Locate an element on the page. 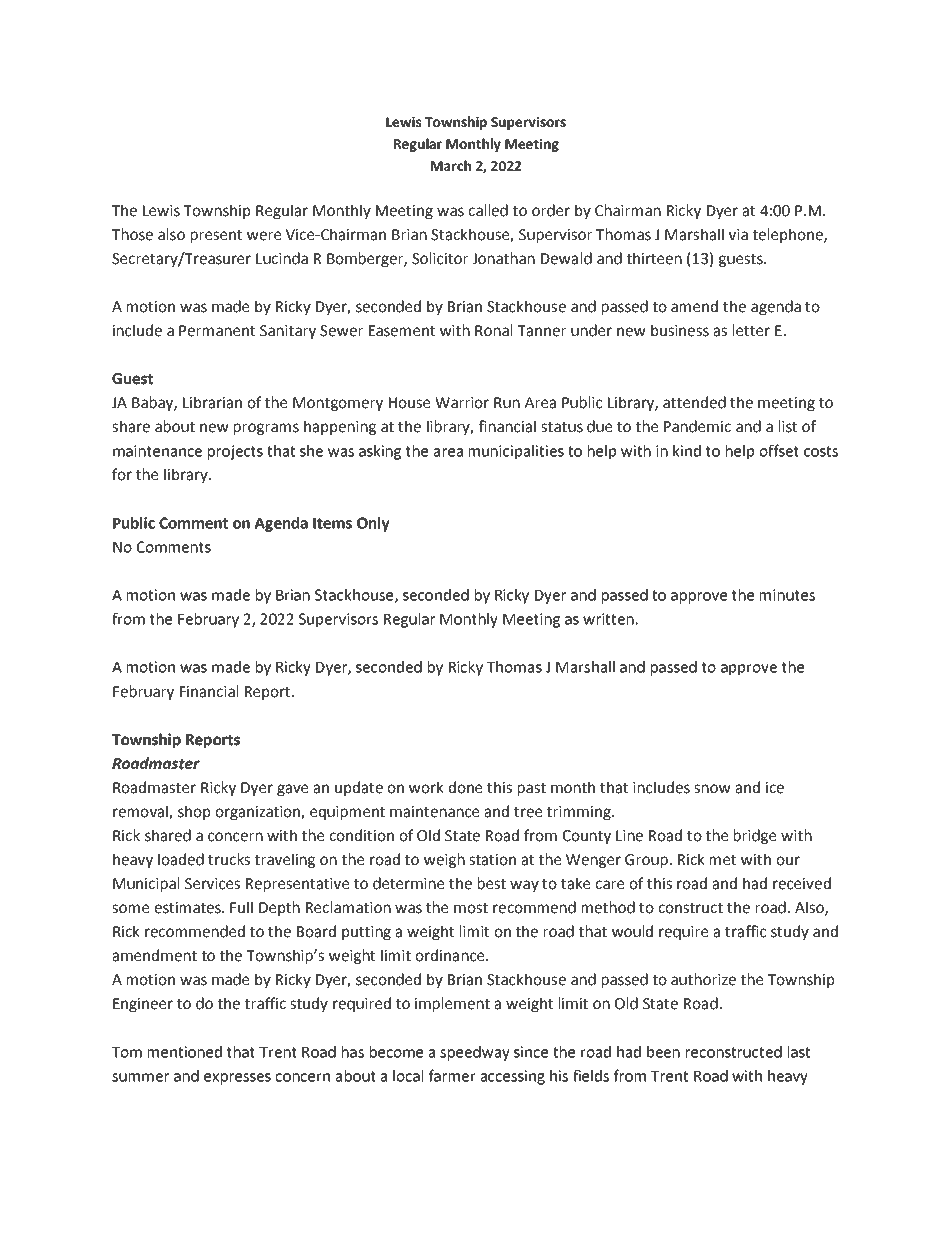 The image size is (952, 1233). called is located at coordinates (488, 210).
